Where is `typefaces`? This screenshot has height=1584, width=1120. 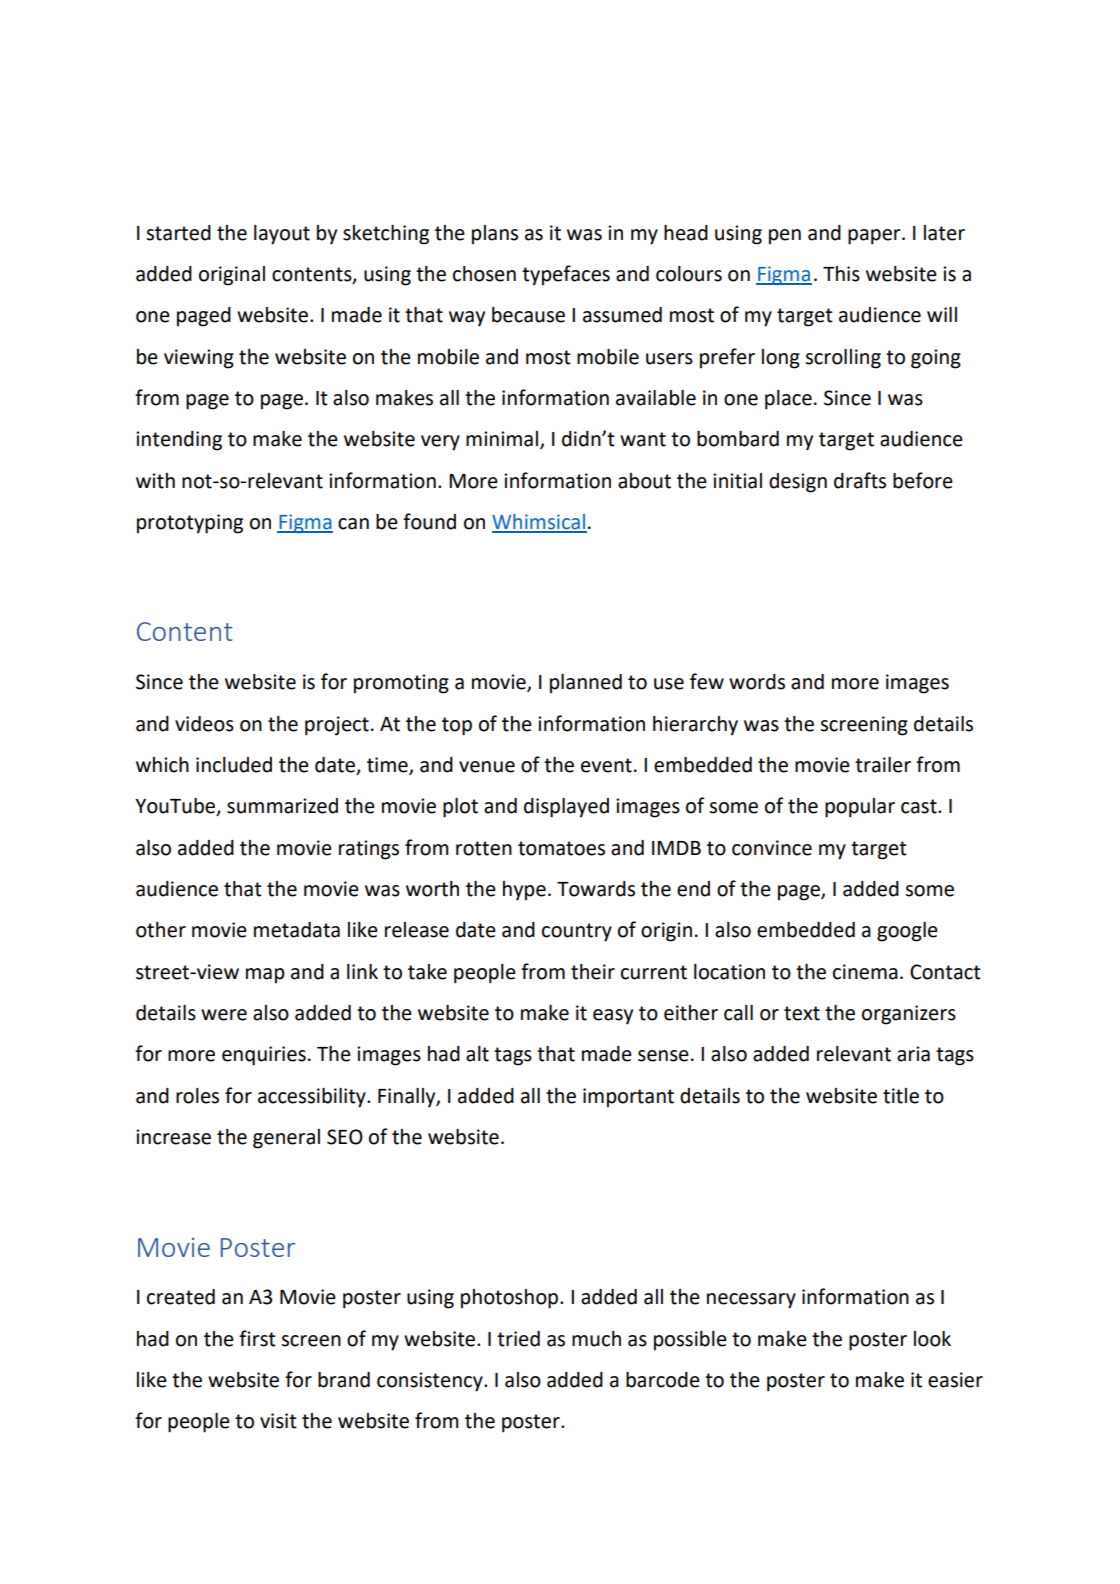
typefaces is located at coordinates (566, 275).
